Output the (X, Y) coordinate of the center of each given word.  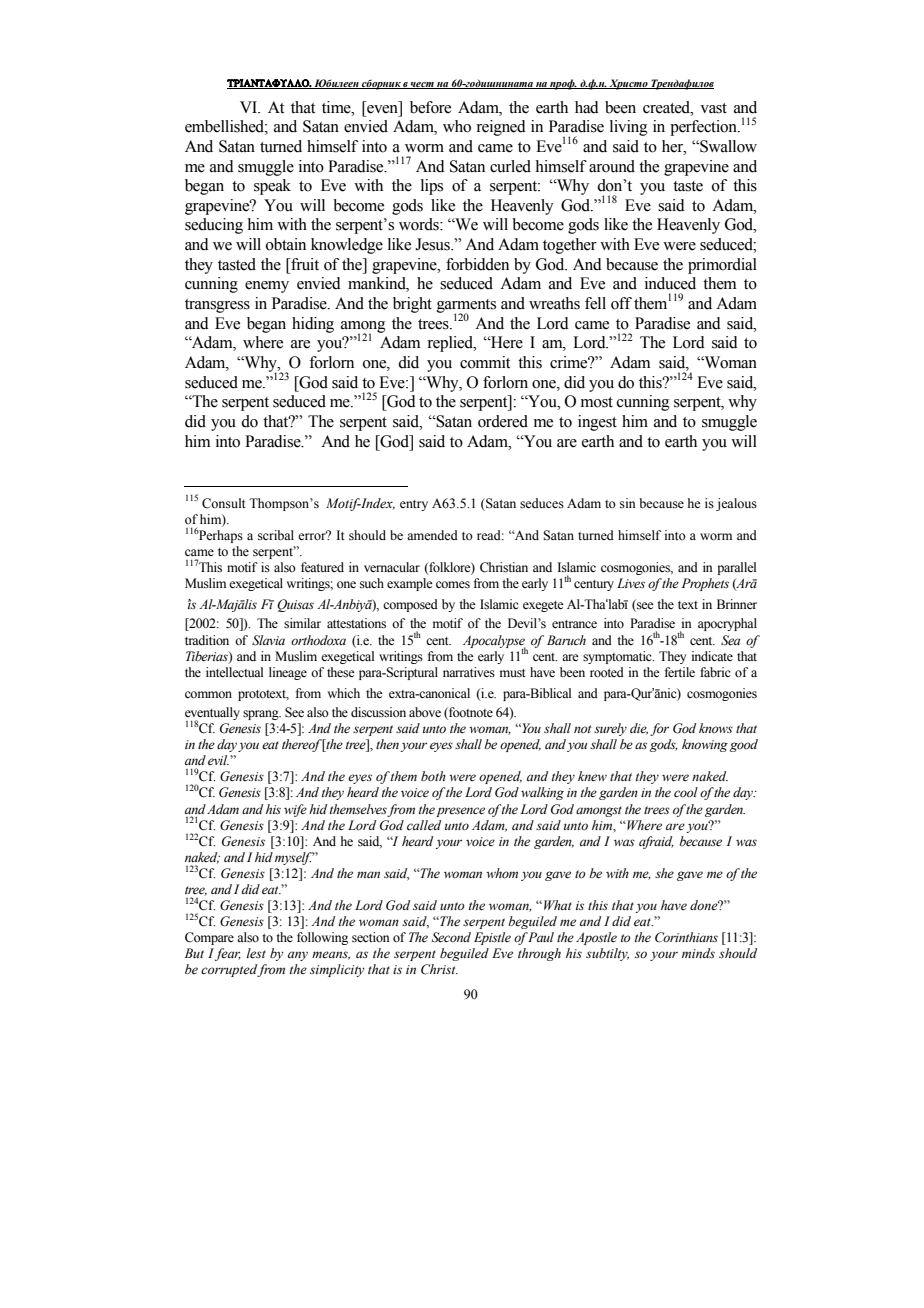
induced (670, 283)
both (433, 776)
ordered (503, 421)
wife (295, 810)
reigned (501, 128)
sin (628, 503)
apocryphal (727, 624)
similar (302, 623)
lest (256, 953)
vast (713, 108)
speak (272, 187)
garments (466, 307)
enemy (267, 287)
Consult (224, 503)
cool (686, 792)
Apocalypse (495, 642)
